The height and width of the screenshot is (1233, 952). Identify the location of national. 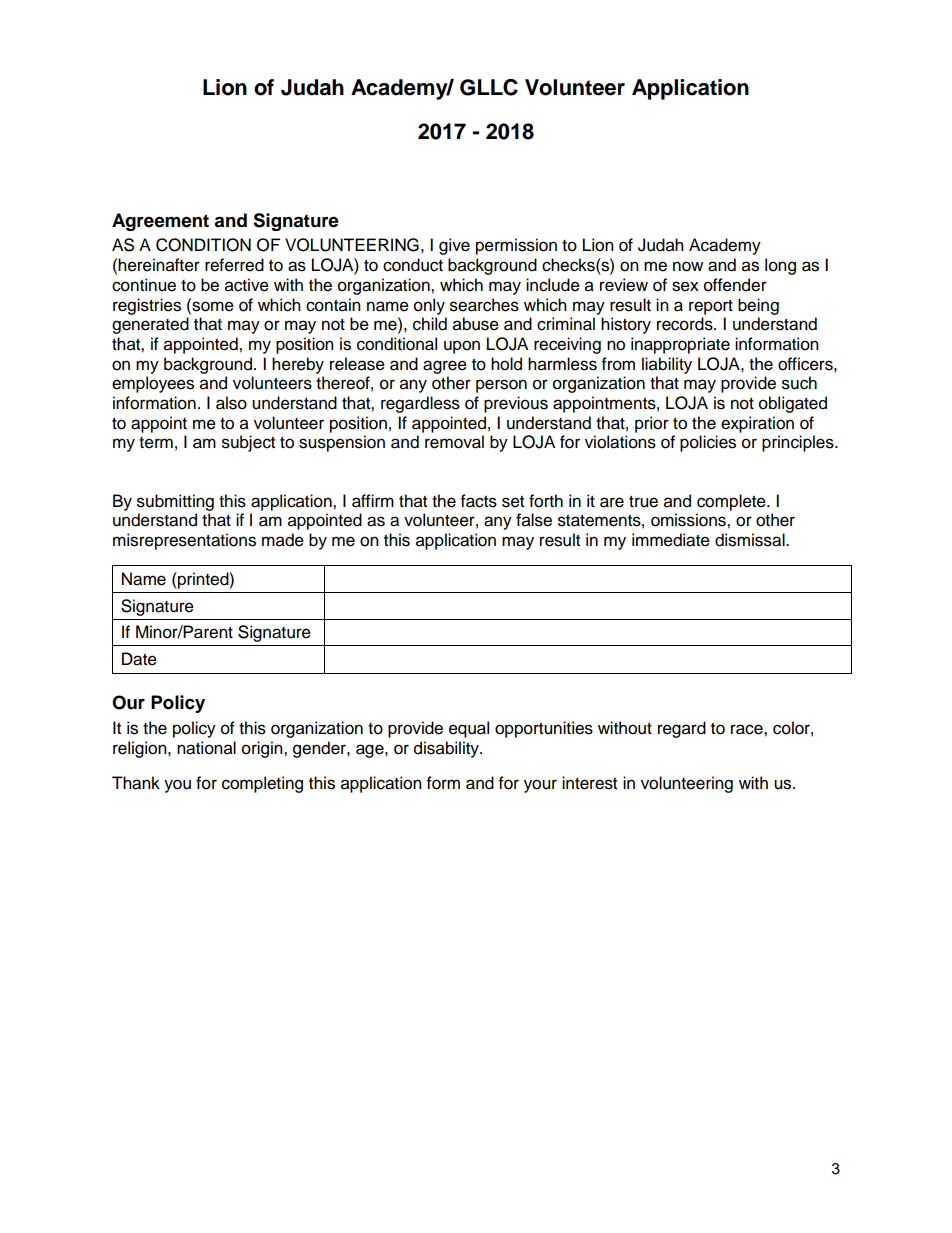
(206, 748).
